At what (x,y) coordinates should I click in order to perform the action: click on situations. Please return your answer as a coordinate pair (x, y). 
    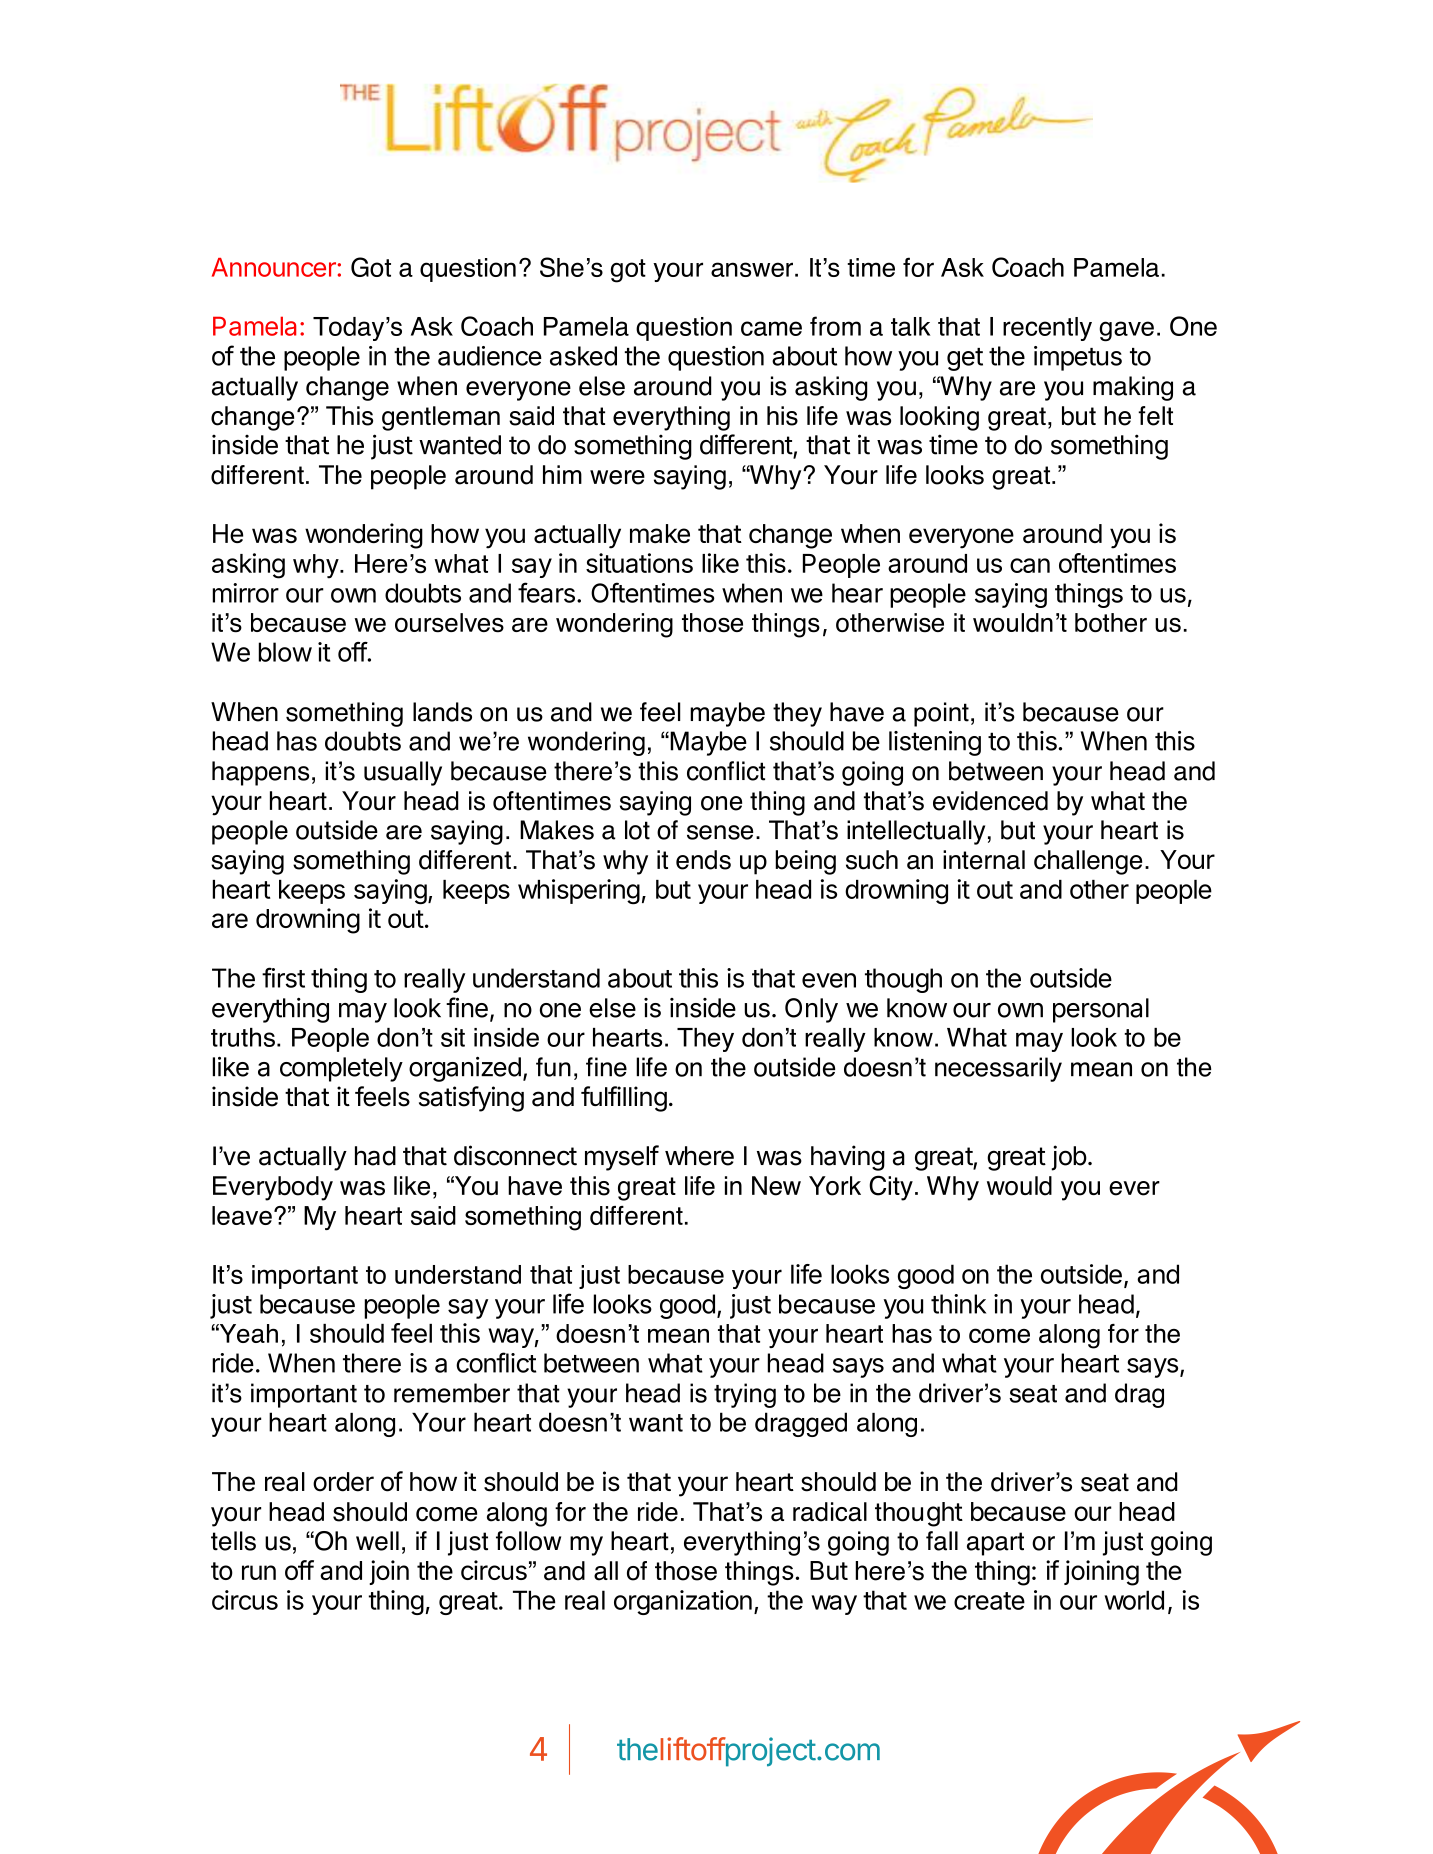
    Looking at the image, I should click on (639, 563).
